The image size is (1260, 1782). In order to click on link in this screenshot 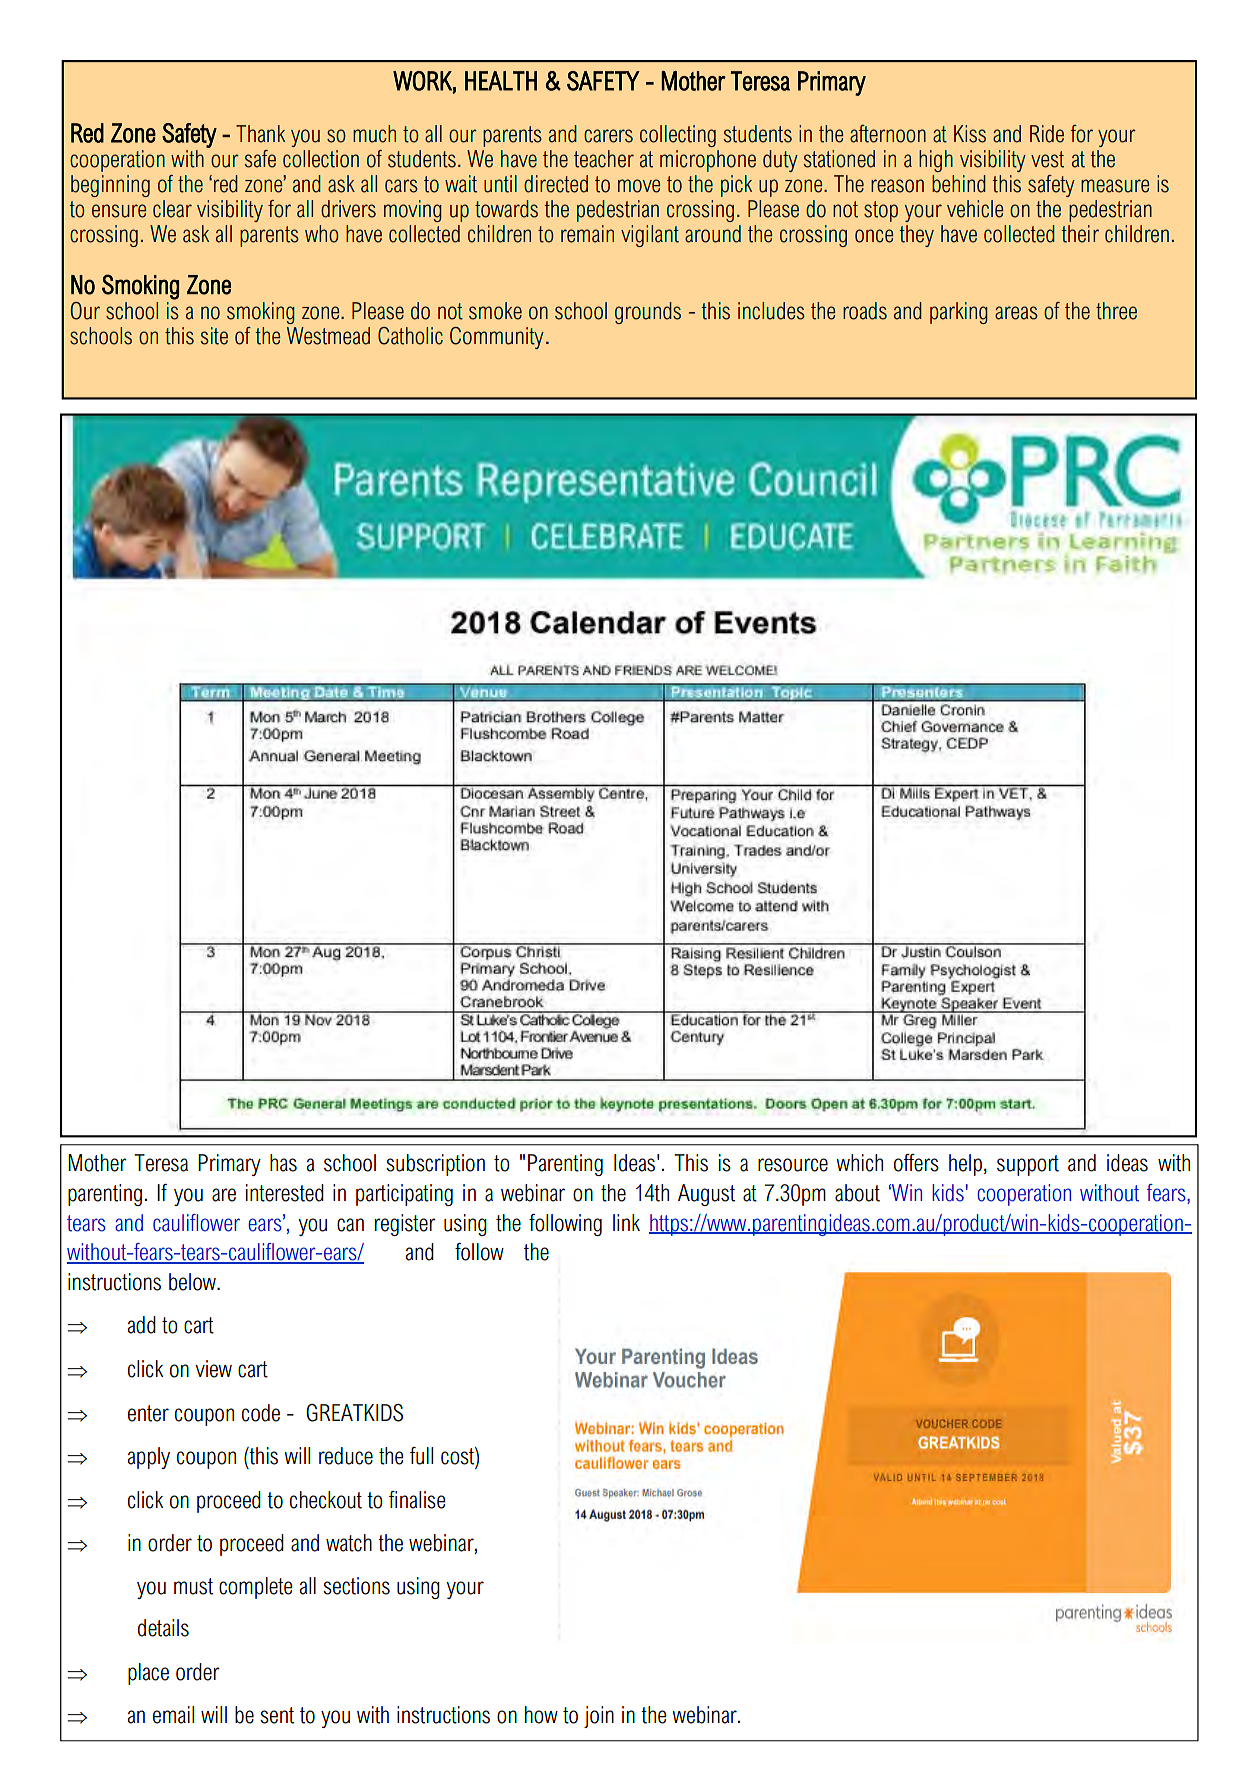, I will do `click(626, 1222)`.
